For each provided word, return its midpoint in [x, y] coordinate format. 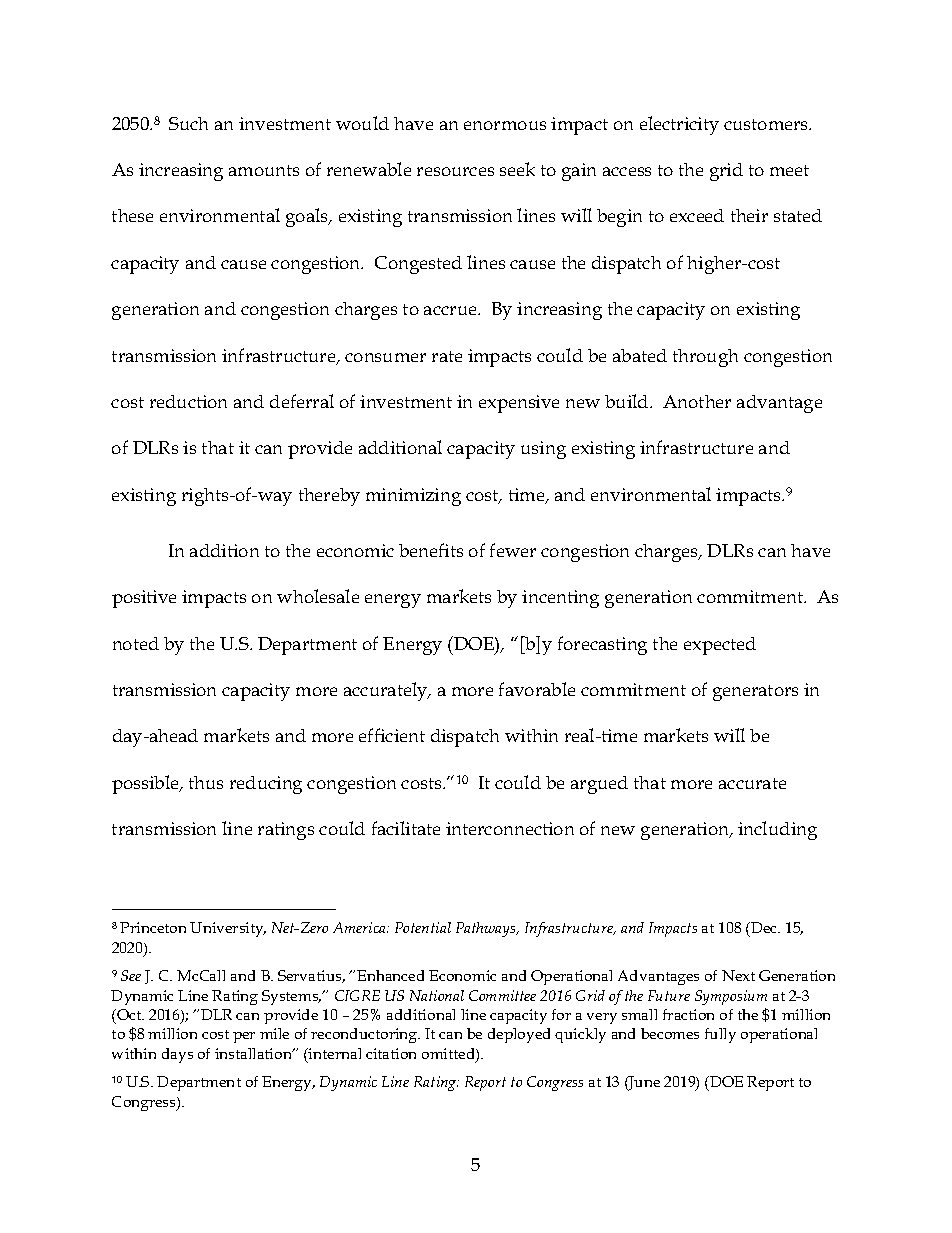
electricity [679, 125]
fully [720, 1035]
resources [455, 171]
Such [188, 123]
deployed [519, 1035]
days [177, 1055]
